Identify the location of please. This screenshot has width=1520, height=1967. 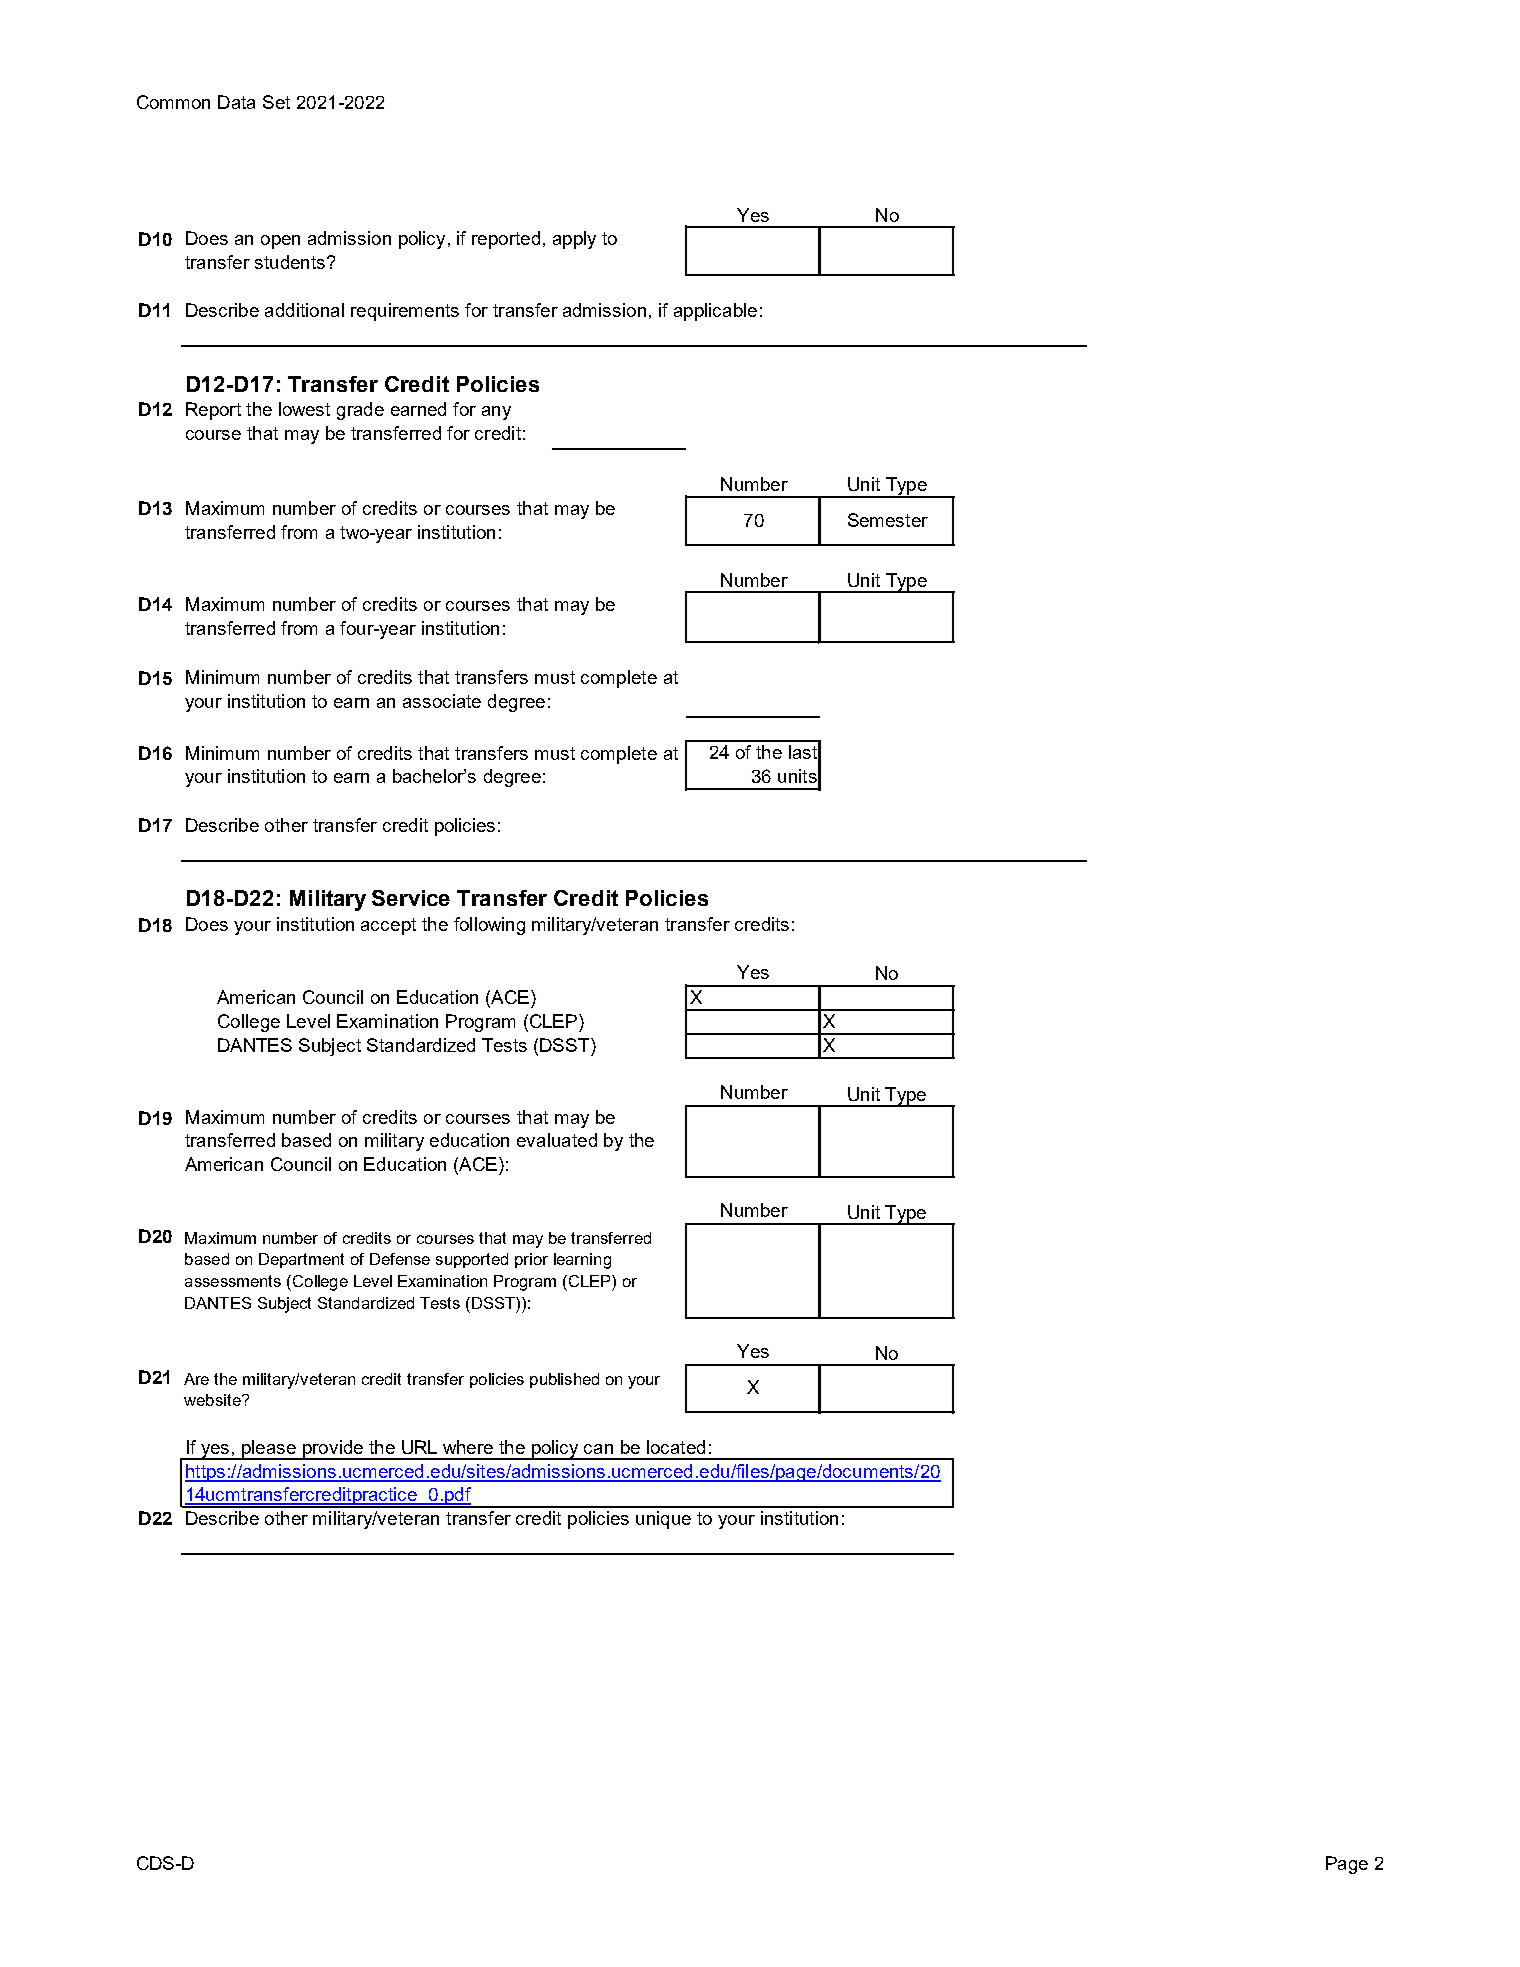
(269, 1450).
